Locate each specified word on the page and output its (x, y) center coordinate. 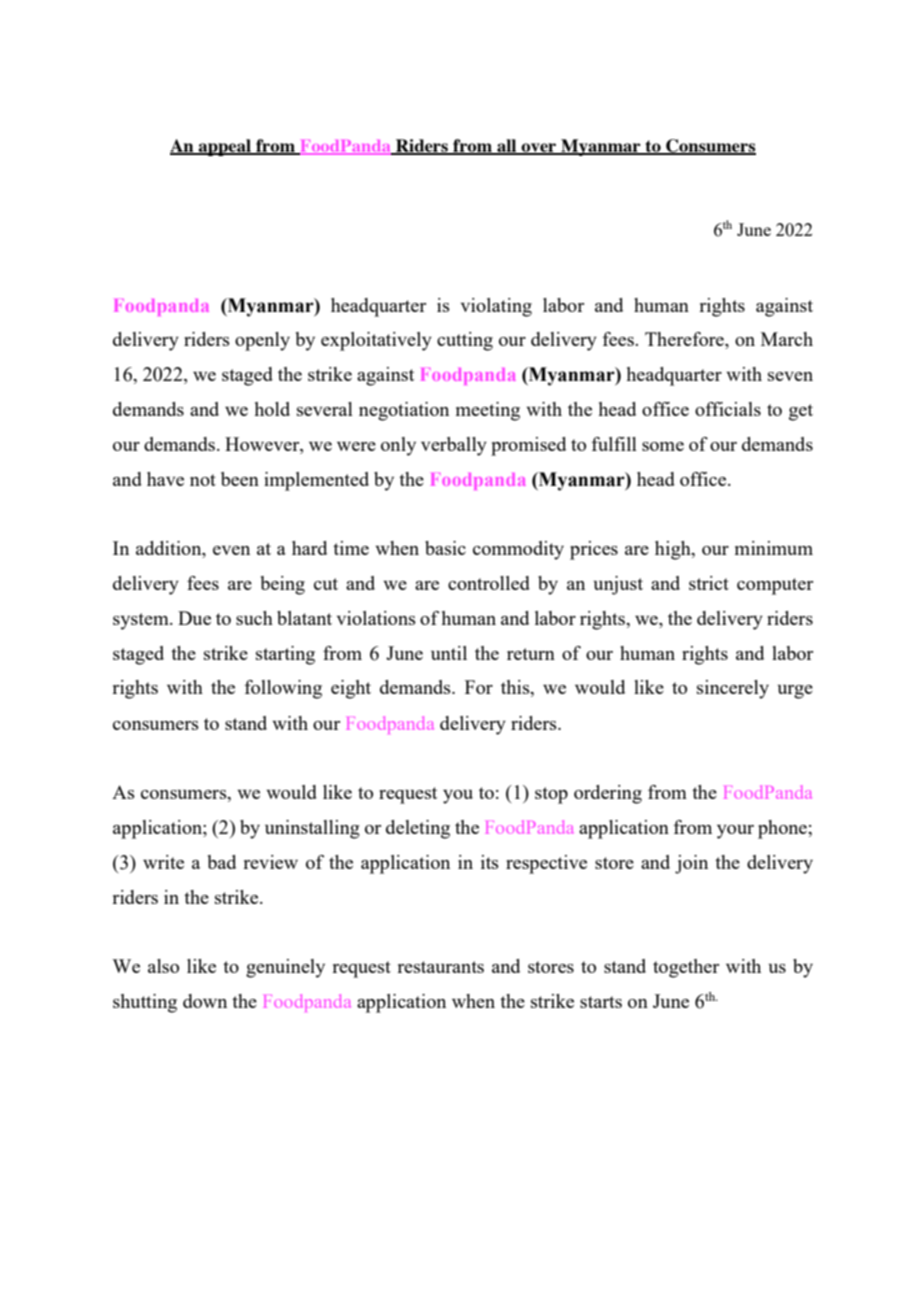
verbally (454, 446)
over (539, 149)
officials (728, 409)
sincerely (733, 689)
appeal (225, 147)
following (283, 689)
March (787, 339)
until (449, 653)
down (205, 1001)
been (240, 479)
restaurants (440, 967)
